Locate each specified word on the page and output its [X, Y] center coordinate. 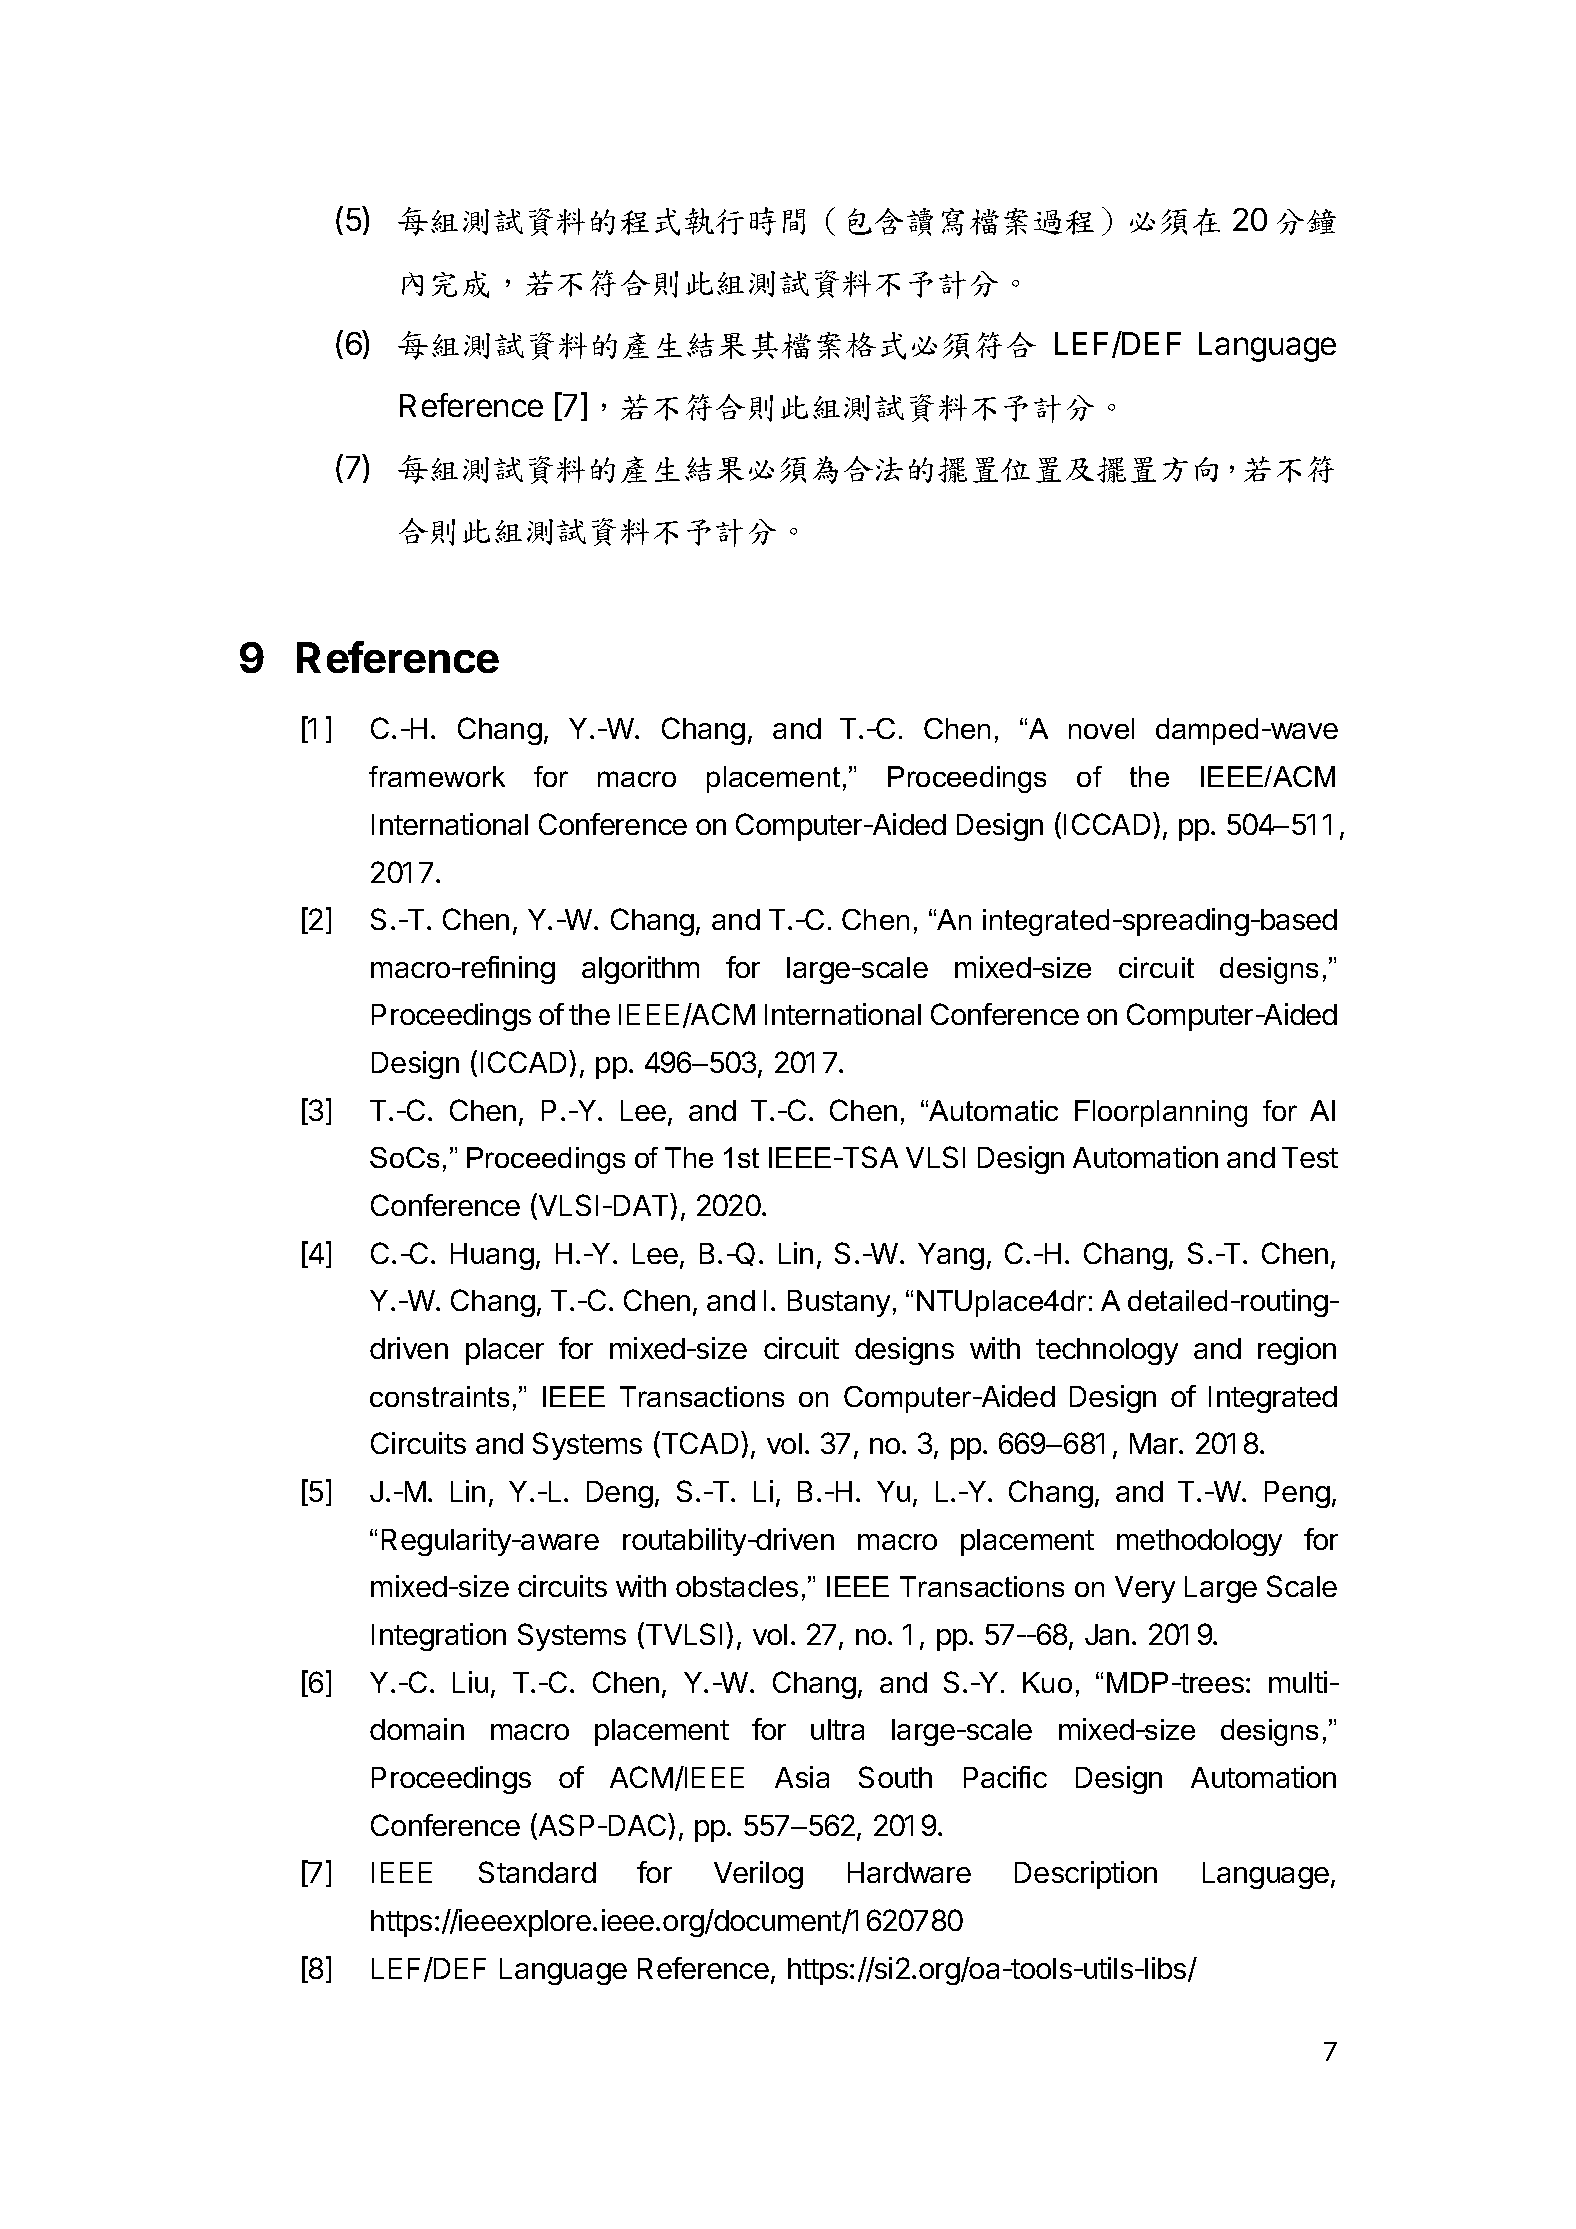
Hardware [909, 1872]
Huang [492, 1256]
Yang [951, 1256]
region [1297, 1351]
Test [1310, 1157]
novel [1101, 728]
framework [437, 776]
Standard [537, 1872]
